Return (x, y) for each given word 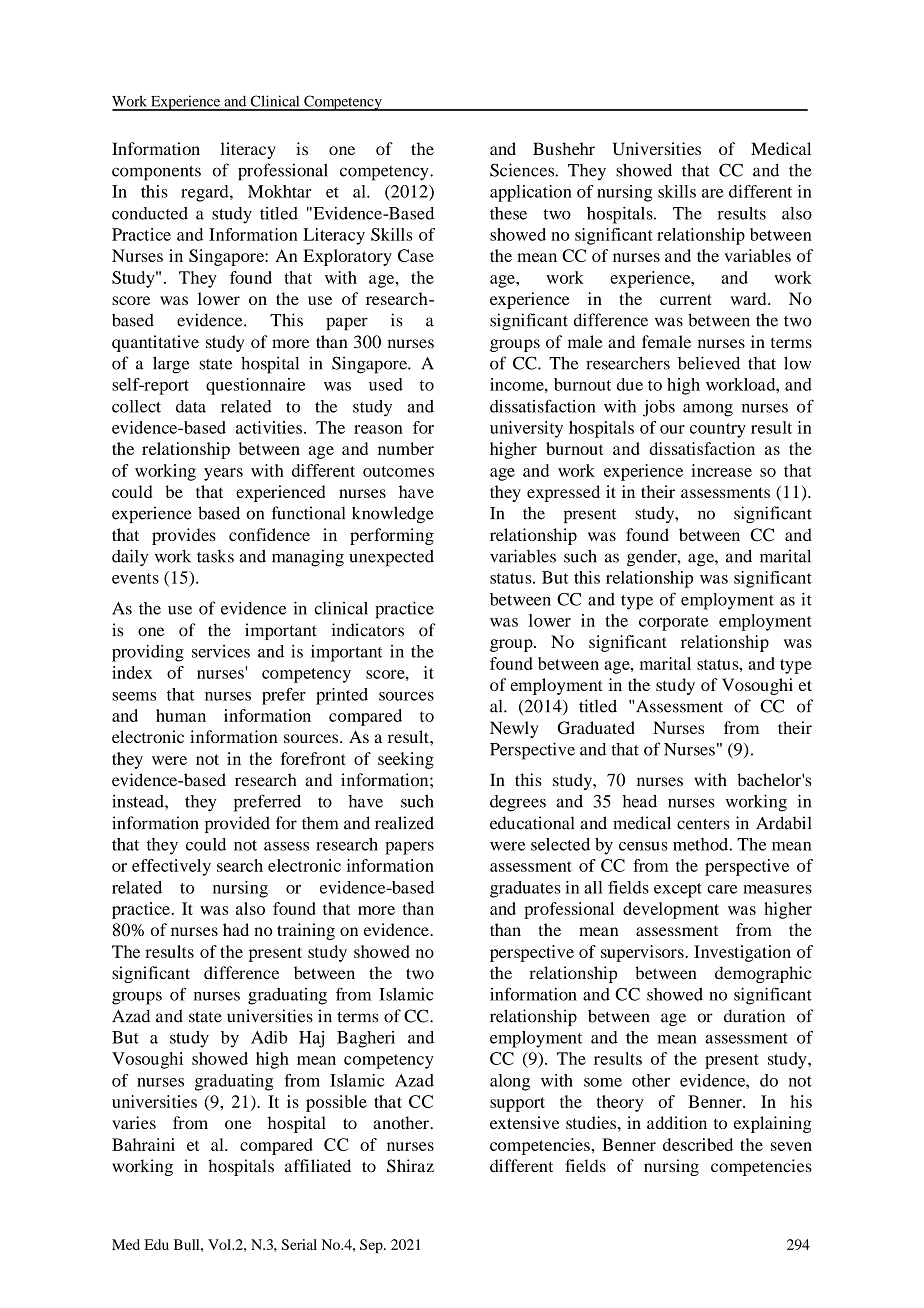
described (698, 1144)
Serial (299, 1244)
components (156, 173)
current (686, 299)
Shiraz (410, 1166)
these (508, 213)
